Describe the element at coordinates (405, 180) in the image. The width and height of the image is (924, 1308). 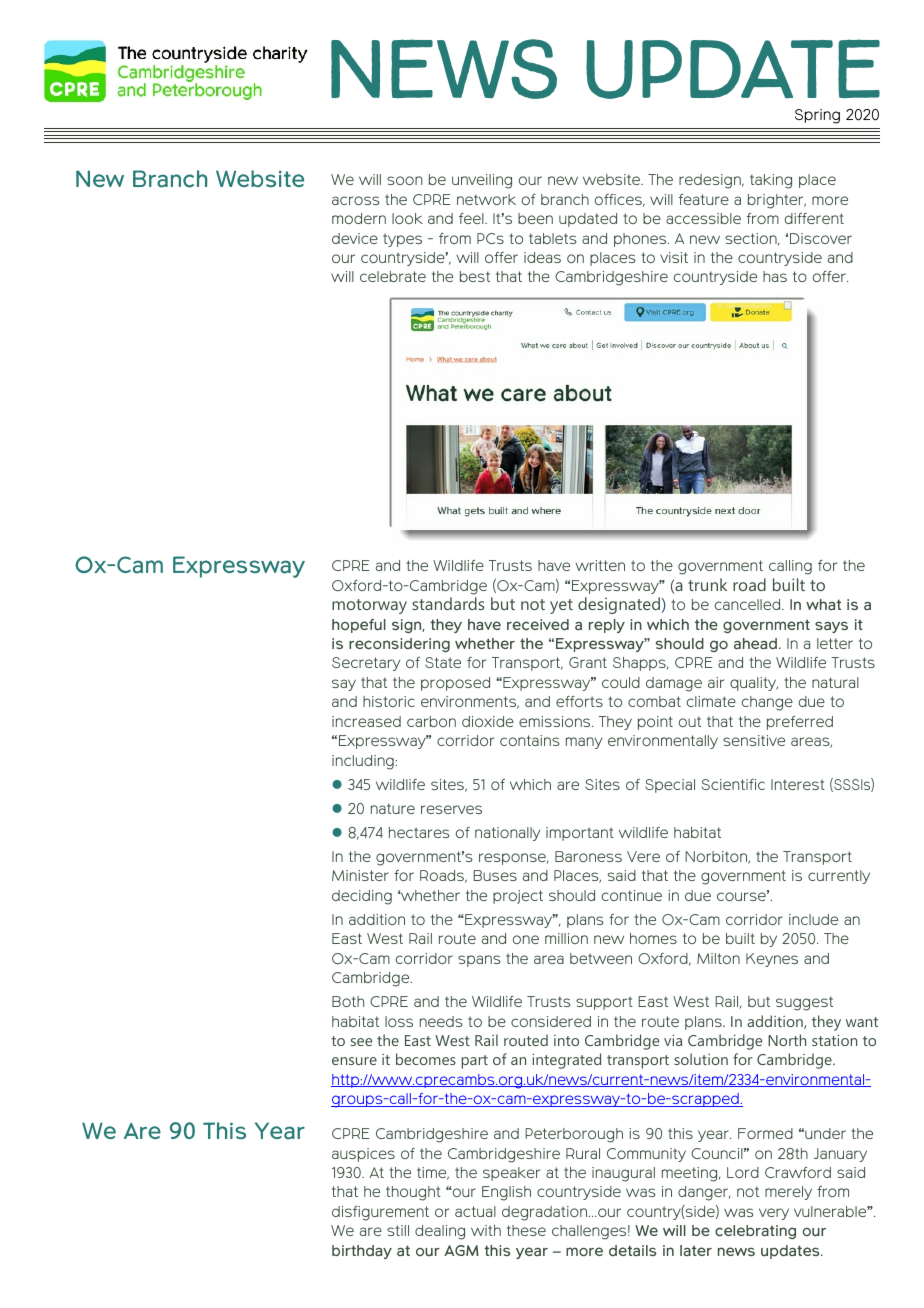
I see `soon` at that location.
